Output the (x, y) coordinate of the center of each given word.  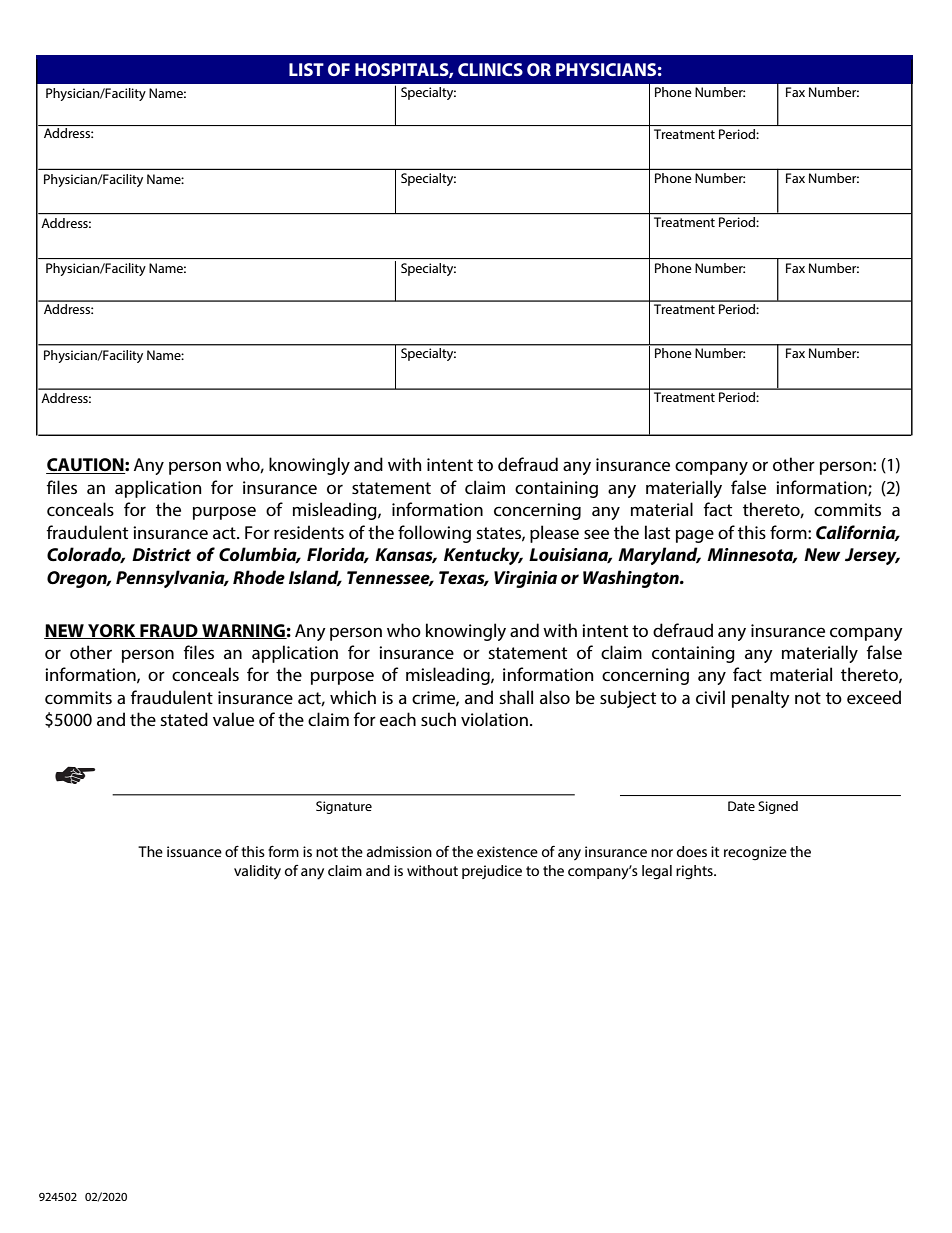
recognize (755, 853)
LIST (306, 69)
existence (507, 851)
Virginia (525, 579)
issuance (194, 851)
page (695, 536)
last (657, 532)
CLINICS (490, 69)
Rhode (259, 577)
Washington (632, 579)
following (434, 534)
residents (309, 532)
